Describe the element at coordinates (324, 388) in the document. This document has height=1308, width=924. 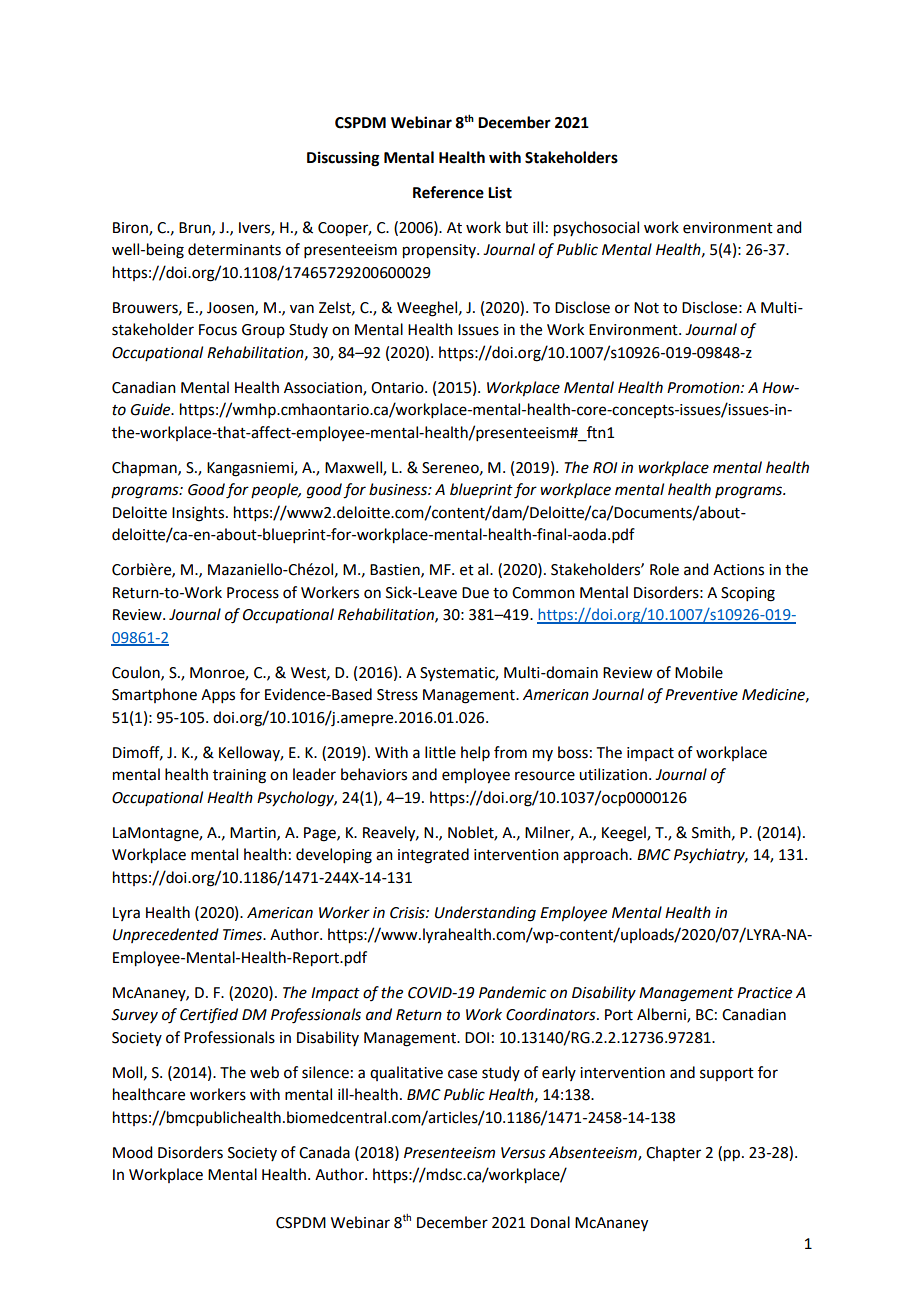
I see `Association` at that location.
